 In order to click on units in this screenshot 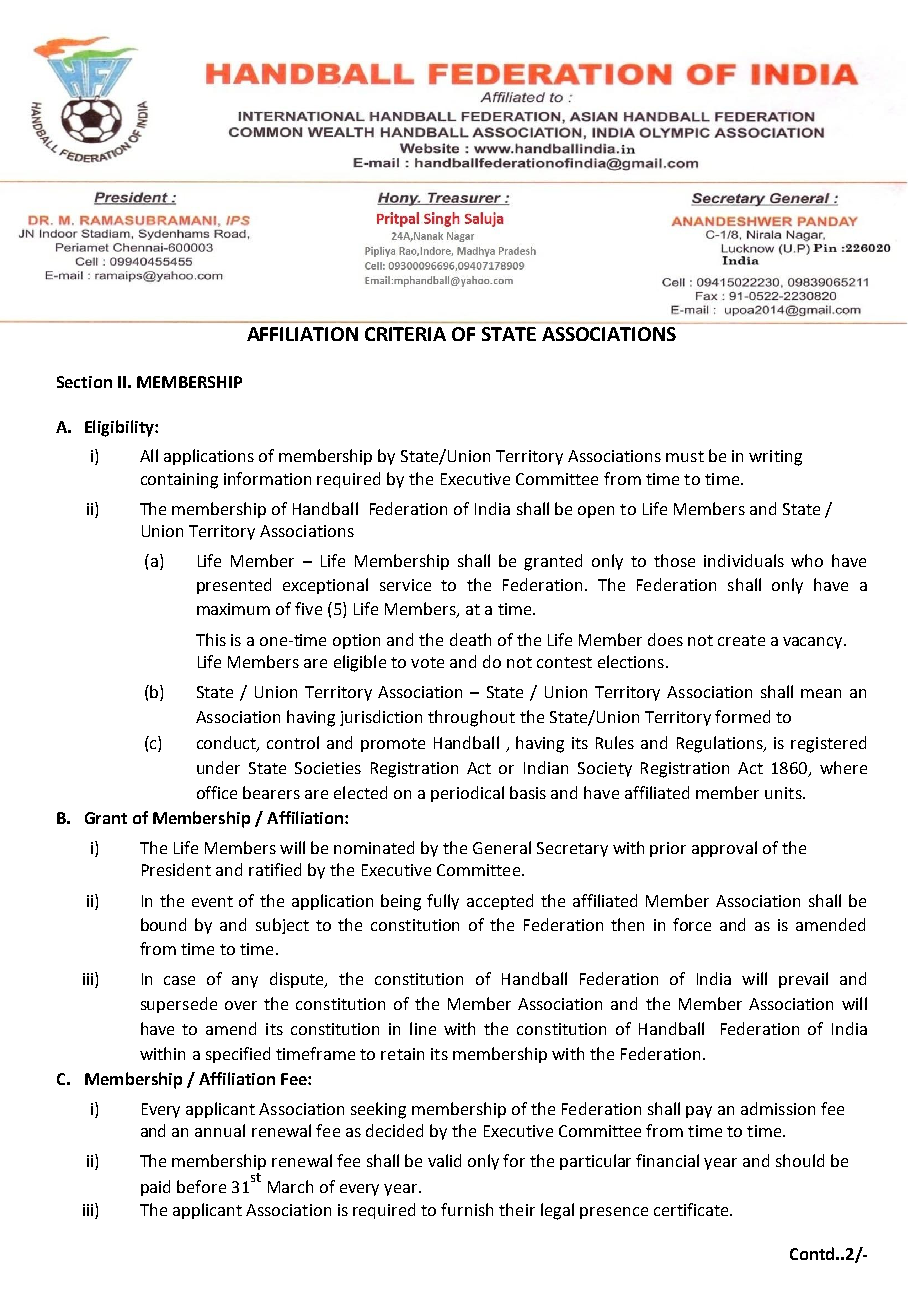, I will do `click(784, 793)`.
